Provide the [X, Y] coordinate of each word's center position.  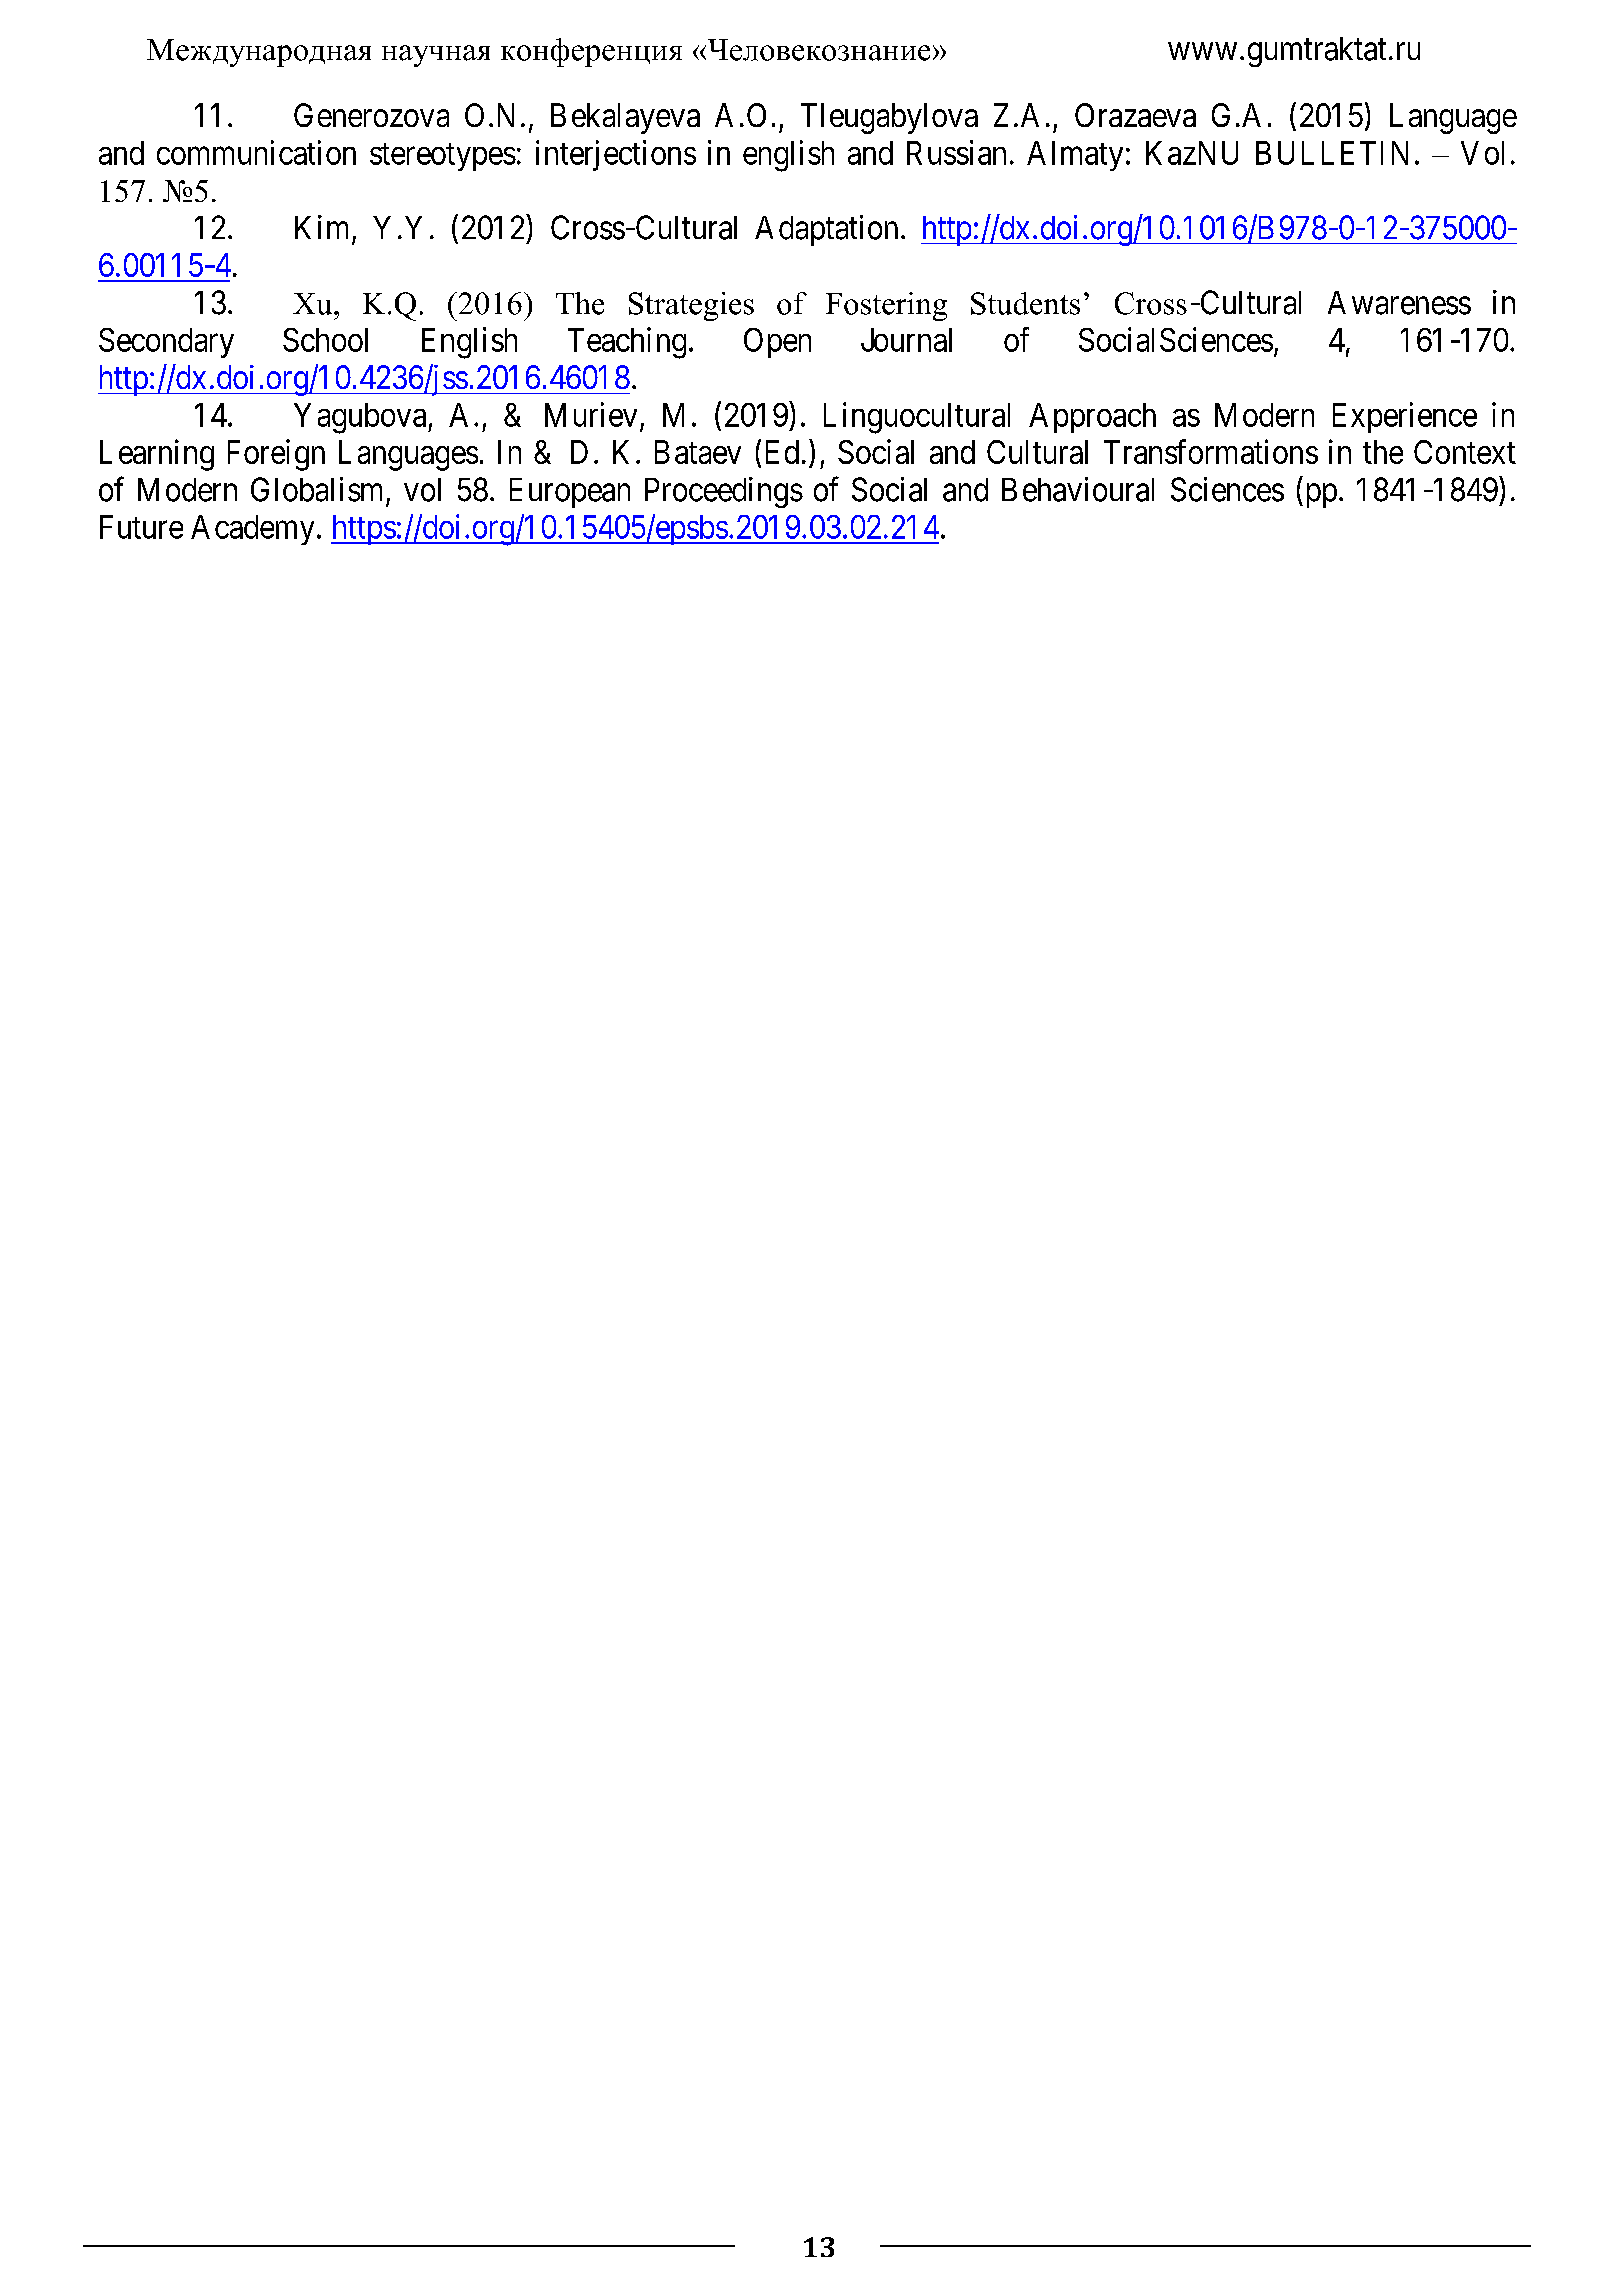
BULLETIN [1332, 153]
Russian [956, 152]
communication [256, 152]
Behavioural [1078, 489]
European [570, 493]
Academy [252, 530]
